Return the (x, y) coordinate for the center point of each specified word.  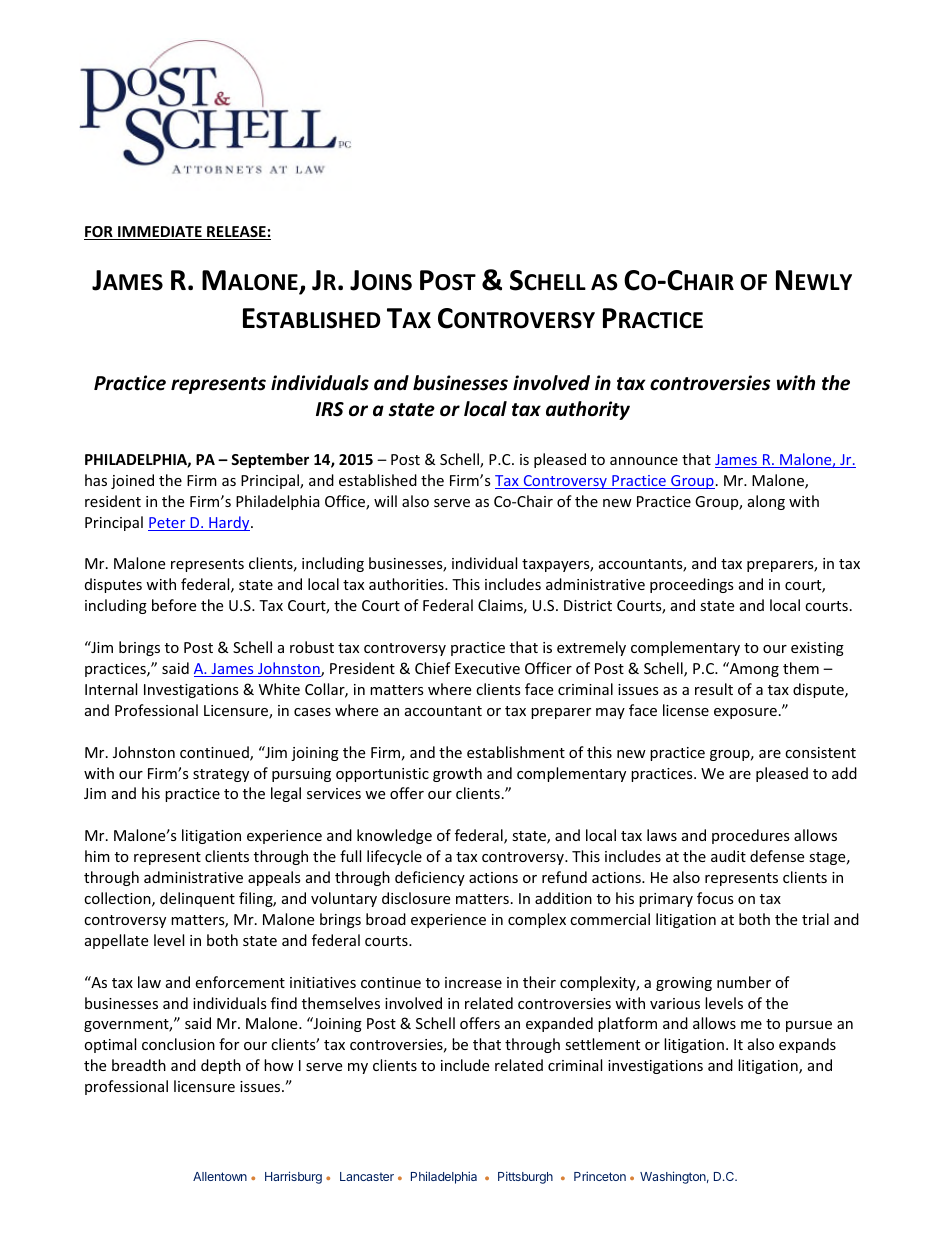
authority (588, 410)
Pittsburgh (525, 1177)
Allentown (220, 1176)
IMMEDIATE (160, 233)
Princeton (600, 1176)
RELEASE (236, 233)
